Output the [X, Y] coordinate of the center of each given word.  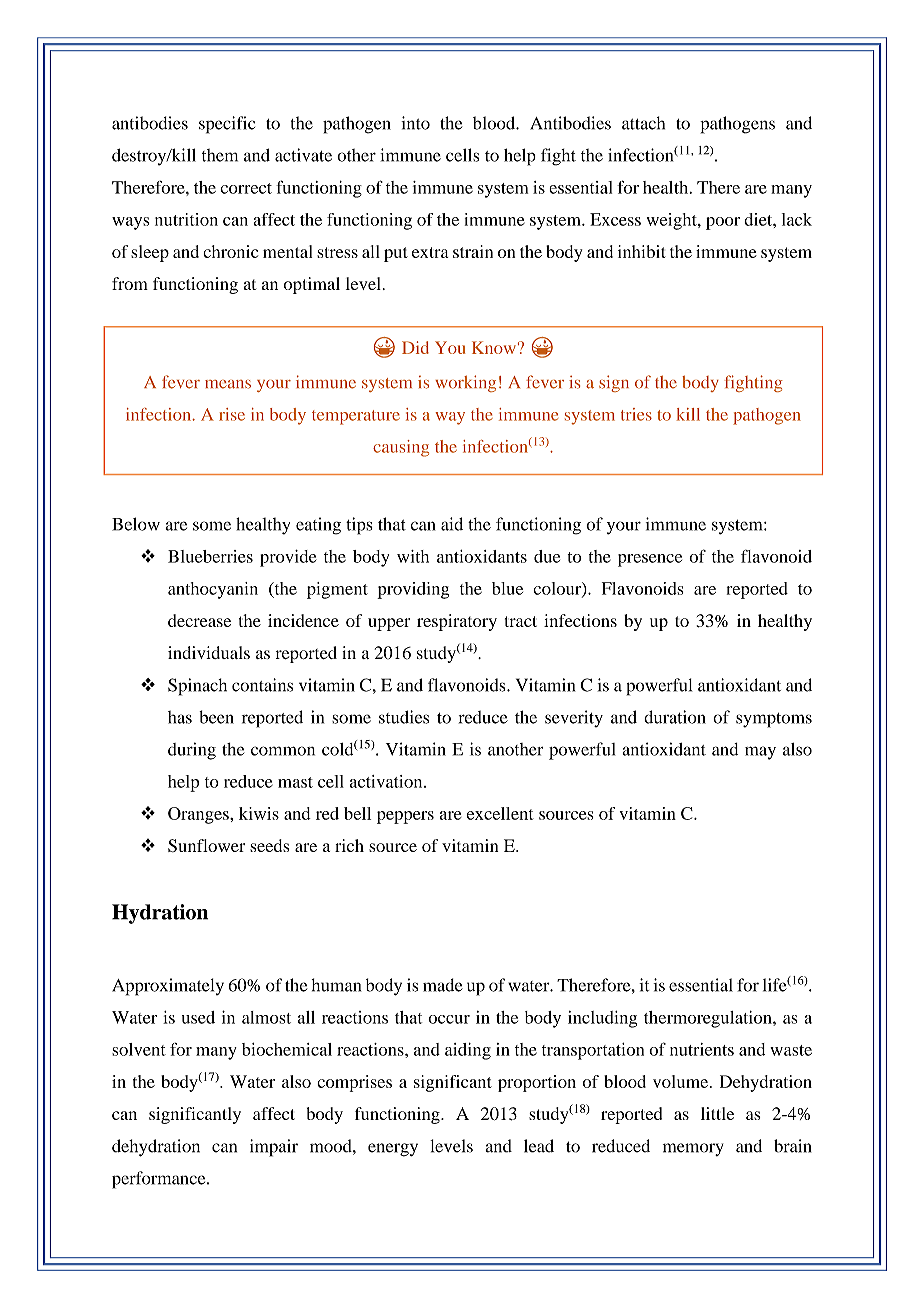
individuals [209, 652]
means [228, 384]
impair [274, 1148]
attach [643, 123]
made [443, 985]
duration [675, 717]
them [220, 155]
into [415, 123]
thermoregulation [709, 1019]
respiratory [457, 622]
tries [636, 414]
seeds [270, 845]
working [465, 383]
